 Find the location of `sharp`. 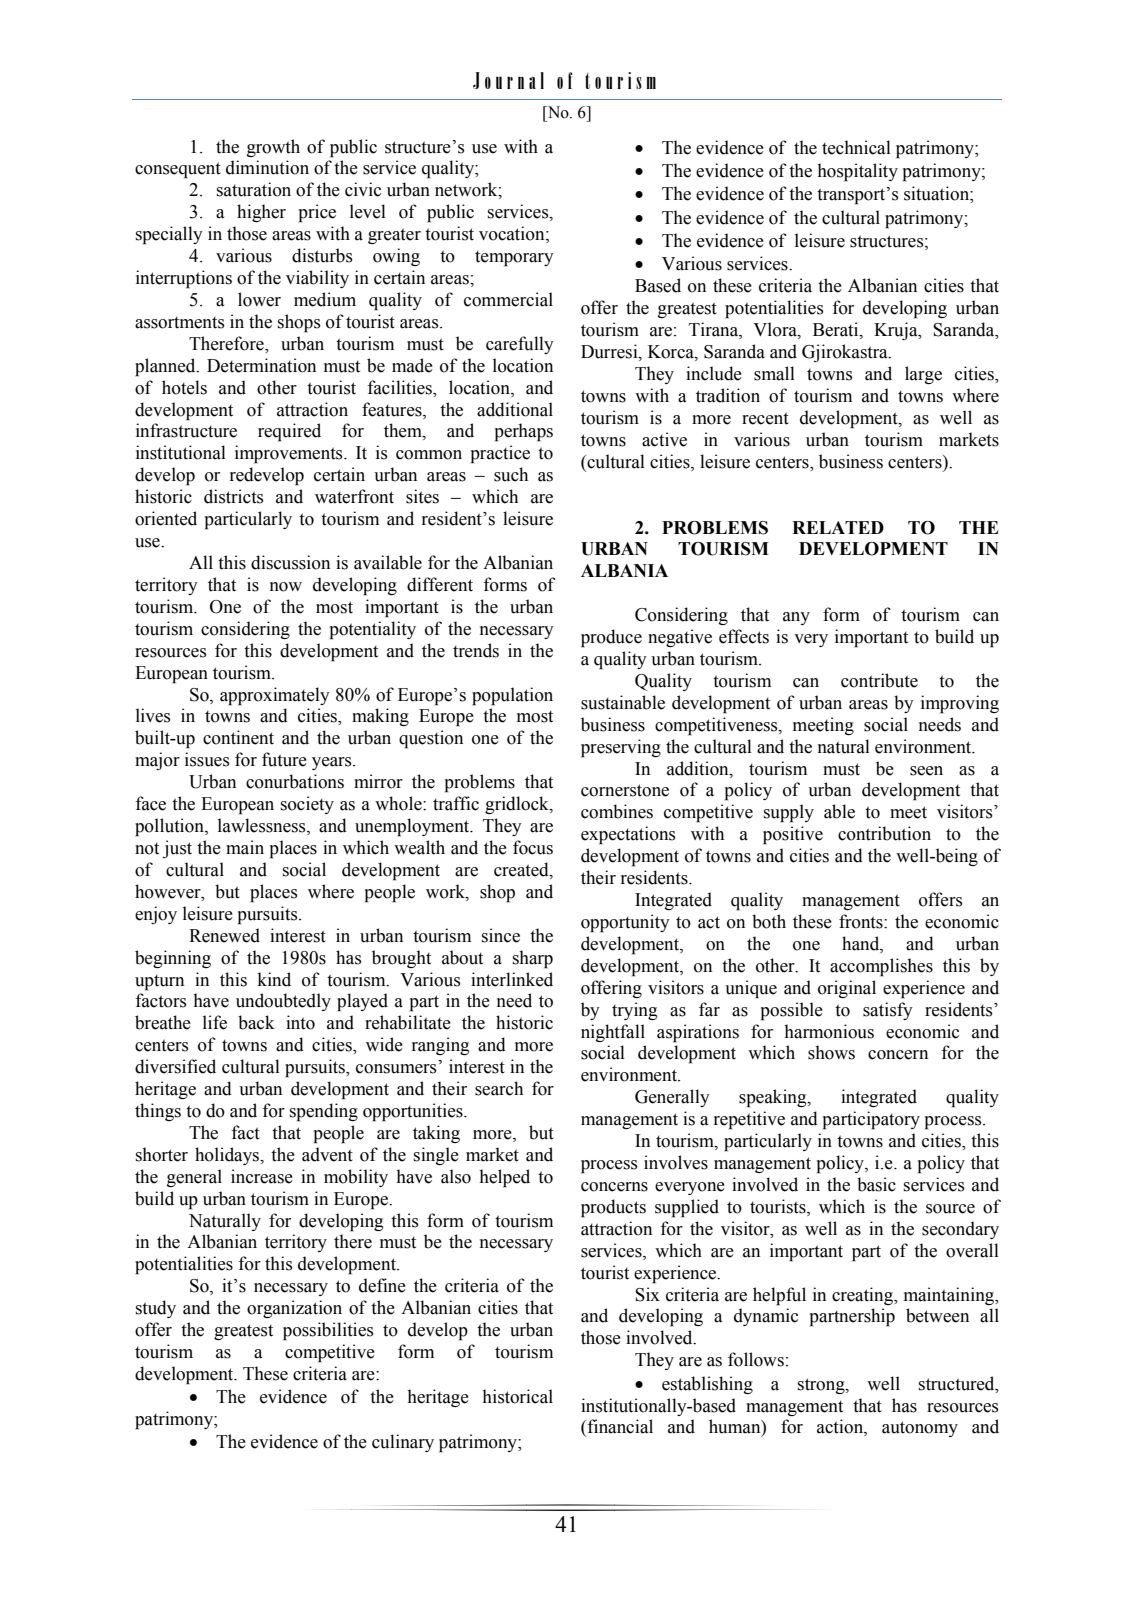

sharp is located at coordinates (533, 959).
